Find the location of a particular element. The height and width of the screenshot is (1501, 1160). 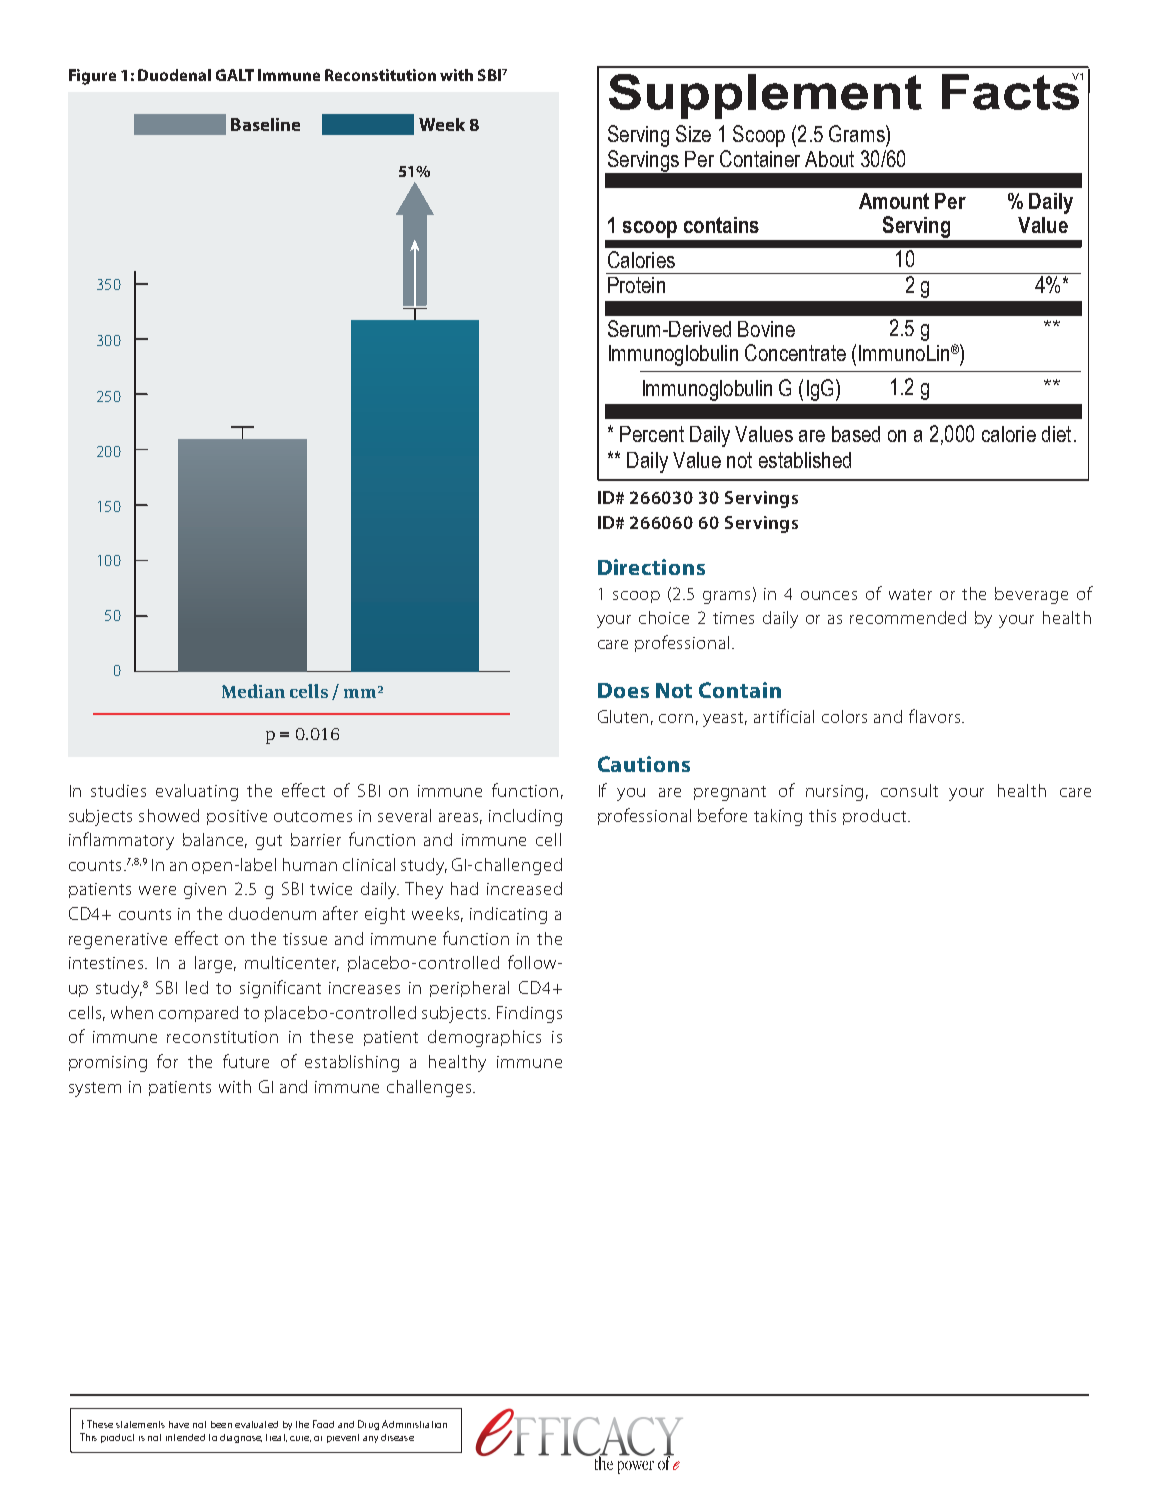

Size is located at coordinates (693, 133).
